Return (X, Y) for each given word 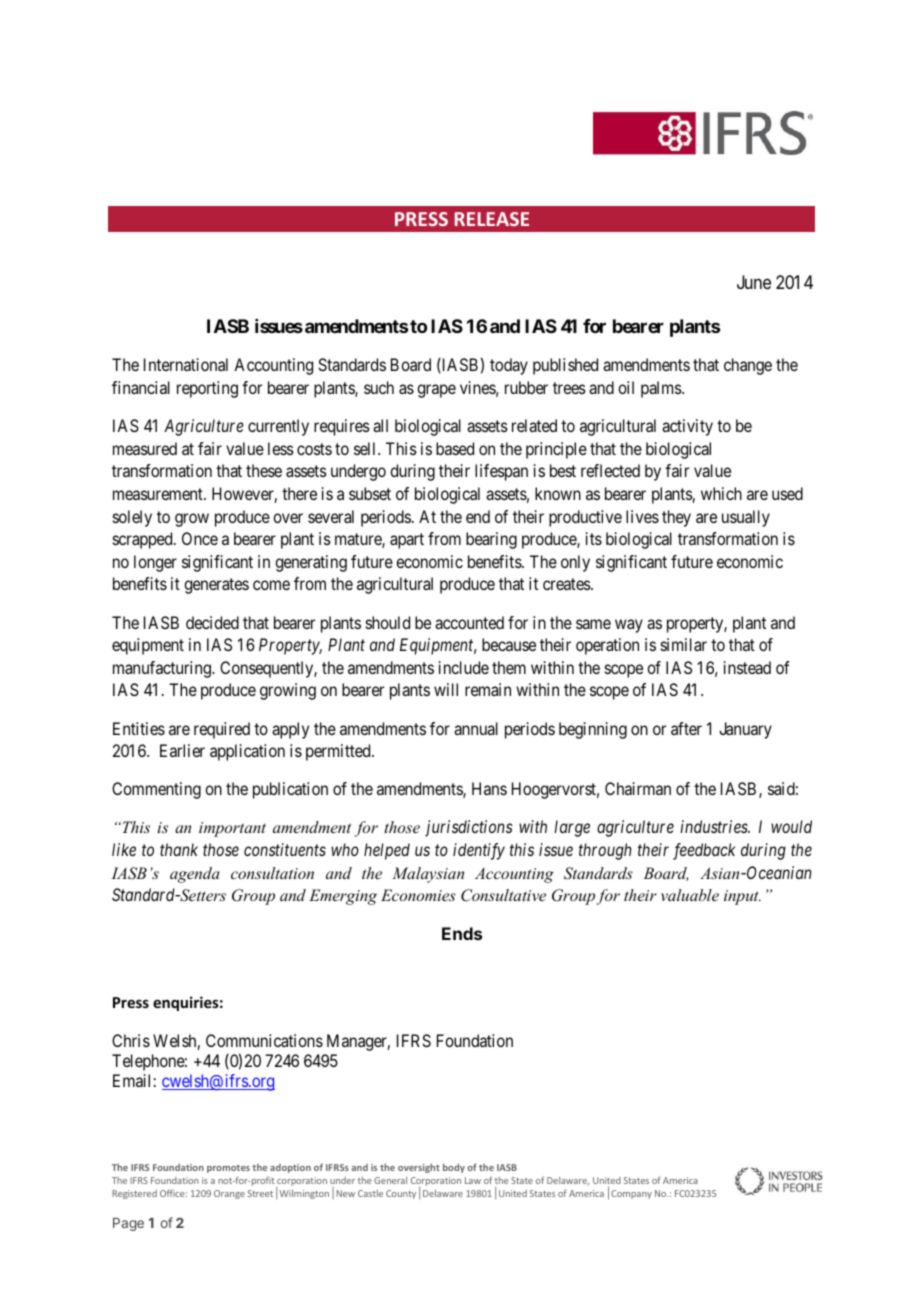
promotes (228, 1169)
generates (216, 586)
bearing (491, 540)
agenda (195, 875)
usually (746, 518)
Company (631, 1194)
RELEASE (492, 219)
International (186, 364)
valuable (690, 895)
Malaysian (428, 875)
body (454, 1168)
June (754, 282)
